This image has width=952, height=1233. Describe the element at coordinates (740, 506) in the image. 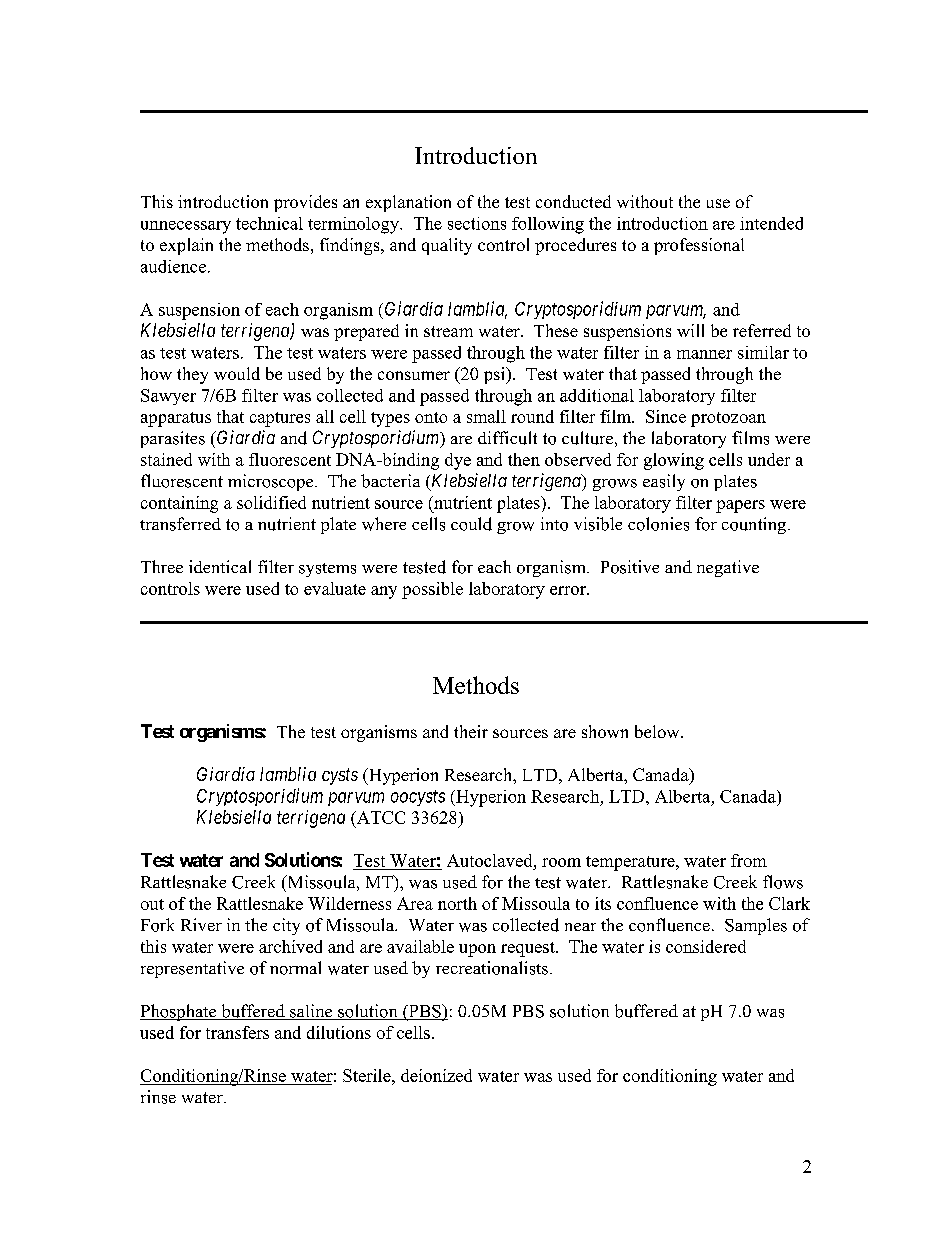

I see `papers` at that location.
